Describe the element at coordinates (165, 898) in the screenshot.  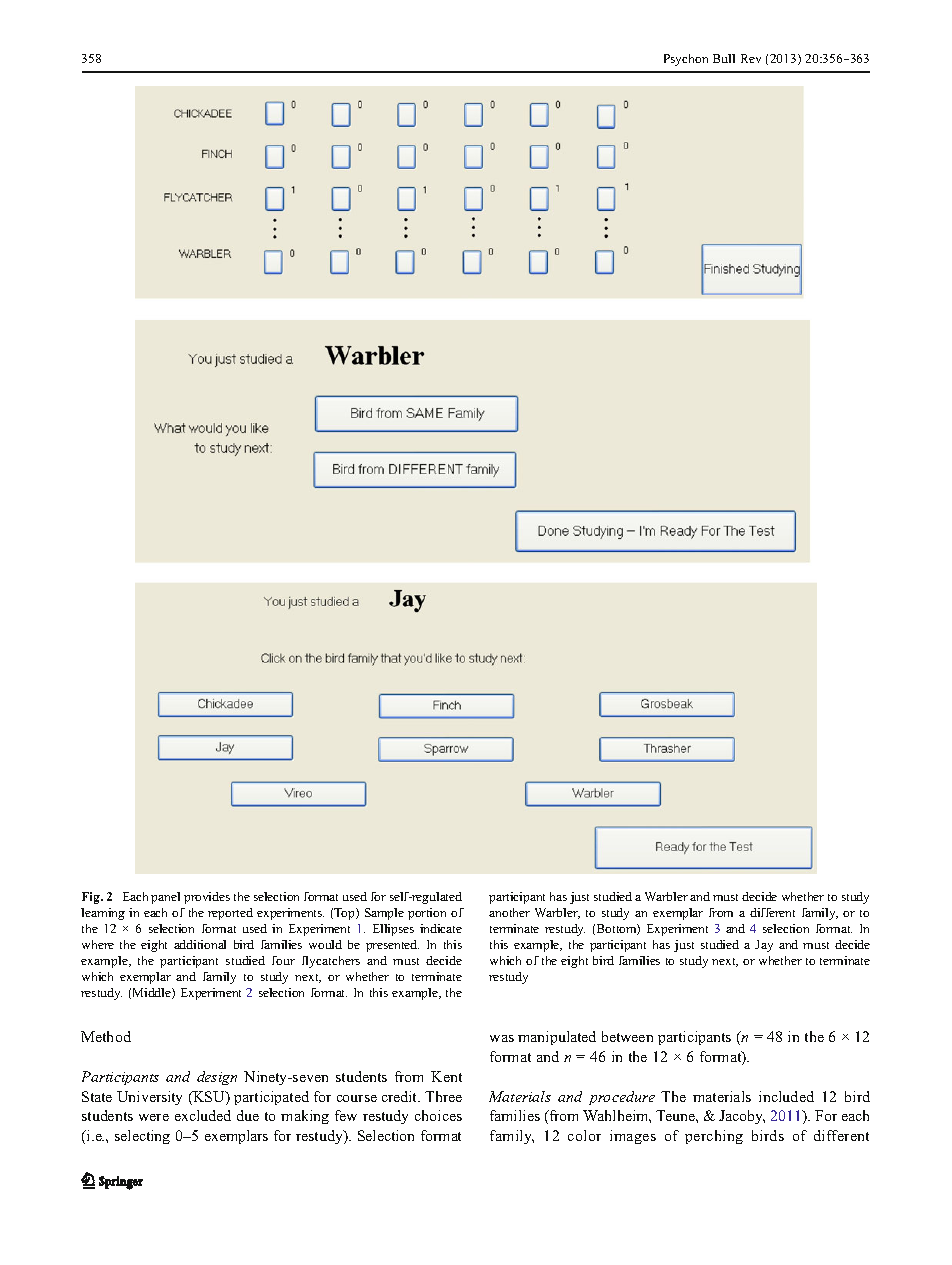
I see `panel` at that location.
